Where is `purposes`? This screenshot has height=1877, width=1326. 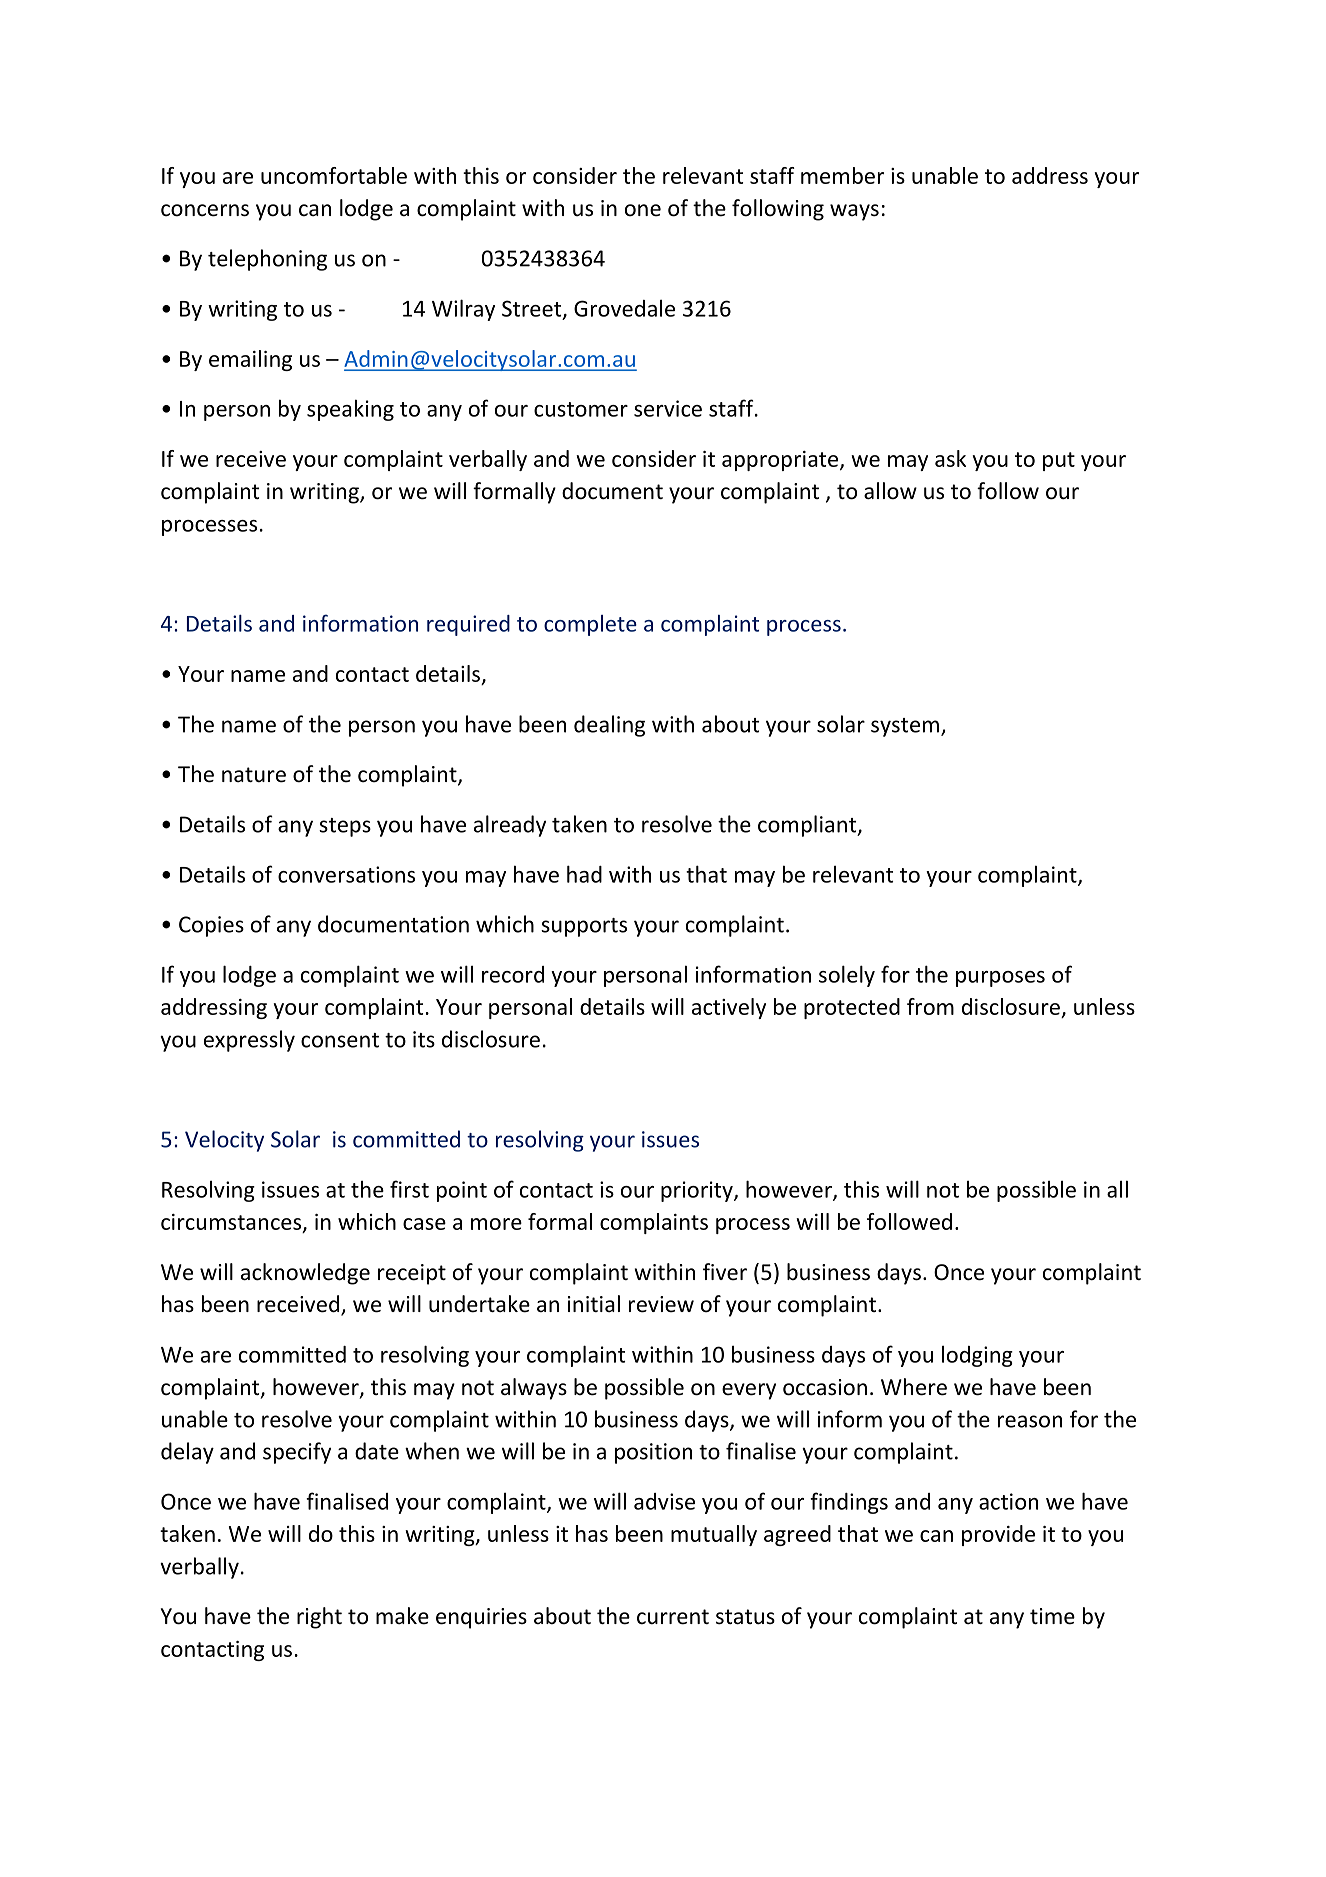 purposes is located at coordinates (1000, 979).
